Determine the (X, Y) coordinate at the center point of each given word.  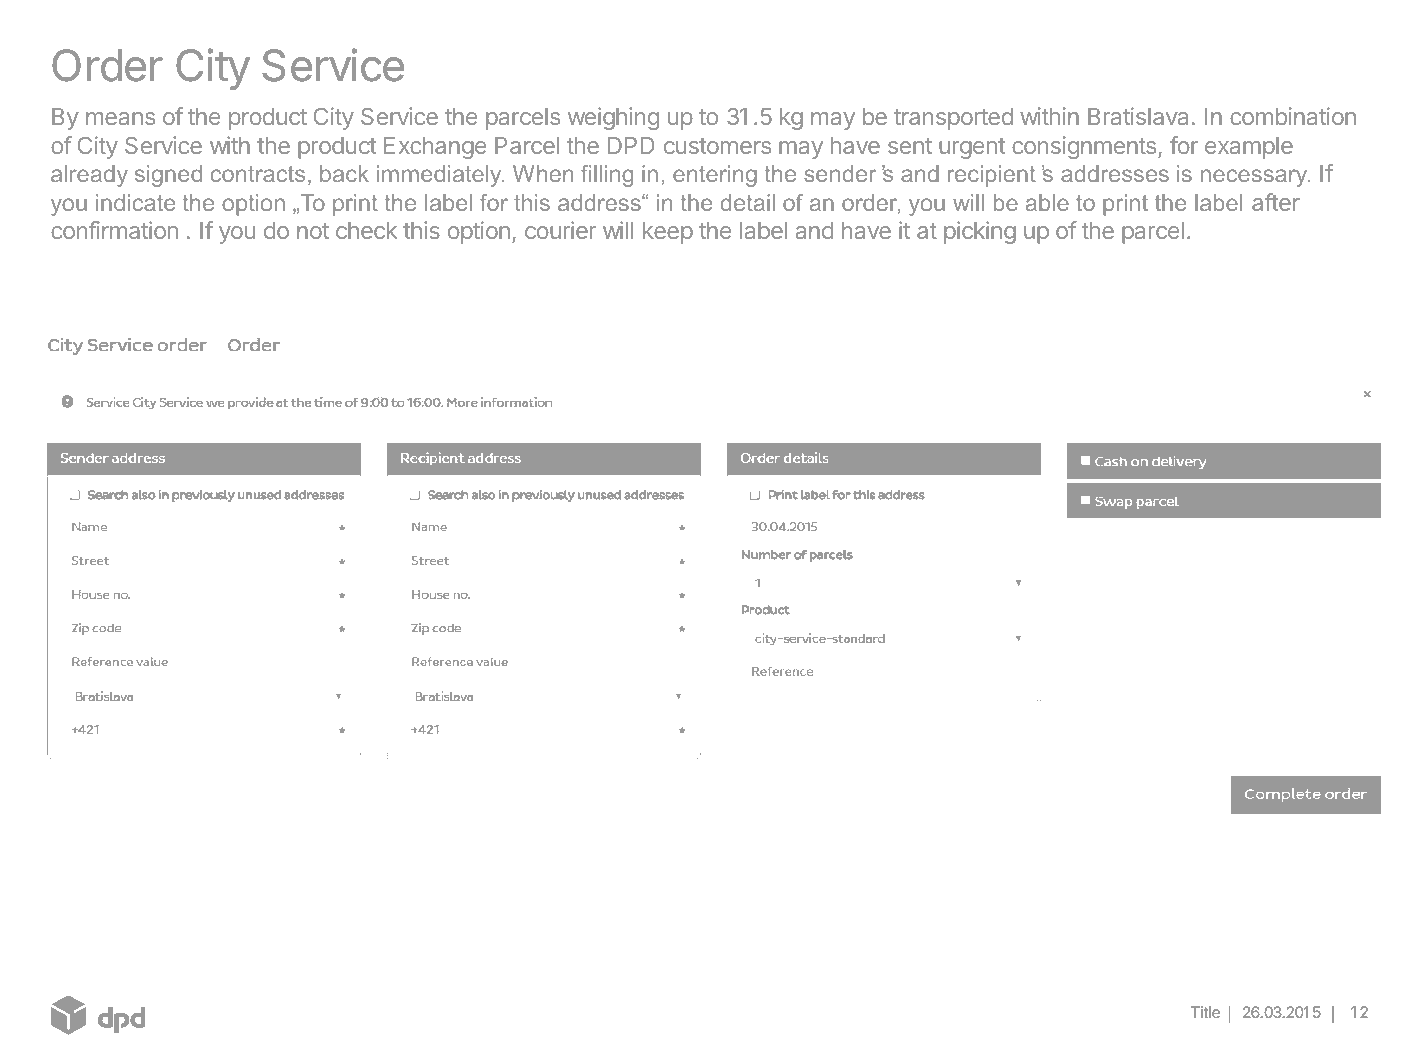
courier (560, 230)
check (366, 230)
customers (717, 146)
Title (1205, 1012)
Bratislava (1138, 116)
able (1047, 202)
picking (980, 232)
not (313, 231)
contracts (258, 174)
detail (747, 202)
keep (668, 233)
